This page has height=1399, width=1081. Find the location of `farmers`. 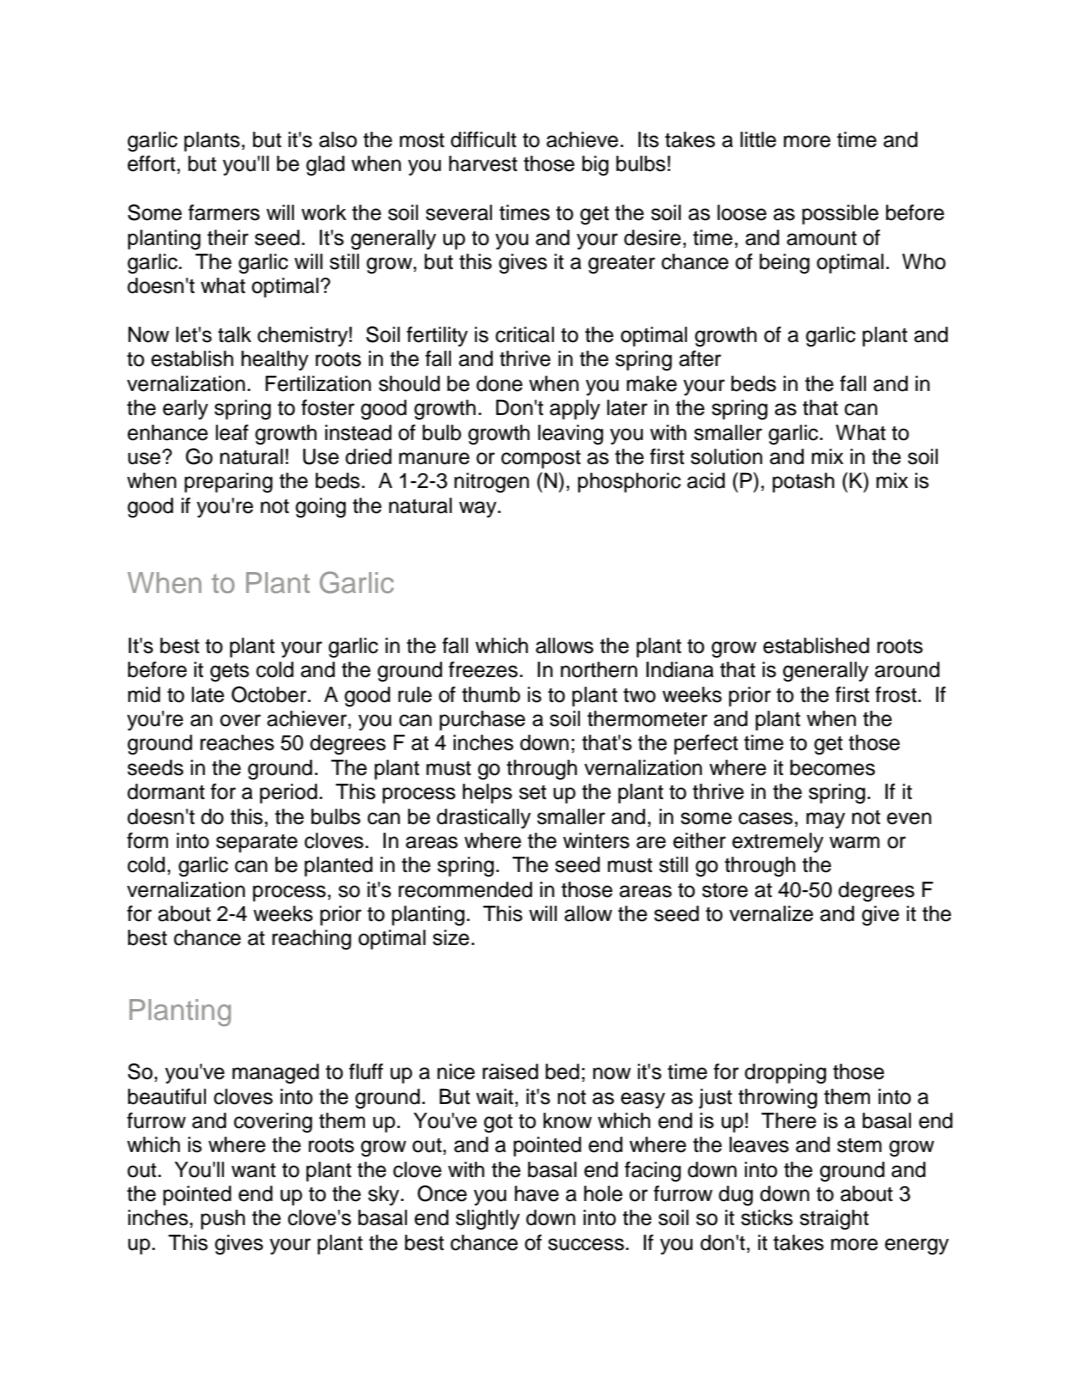

farmers is located at coordinates (224, 212).
